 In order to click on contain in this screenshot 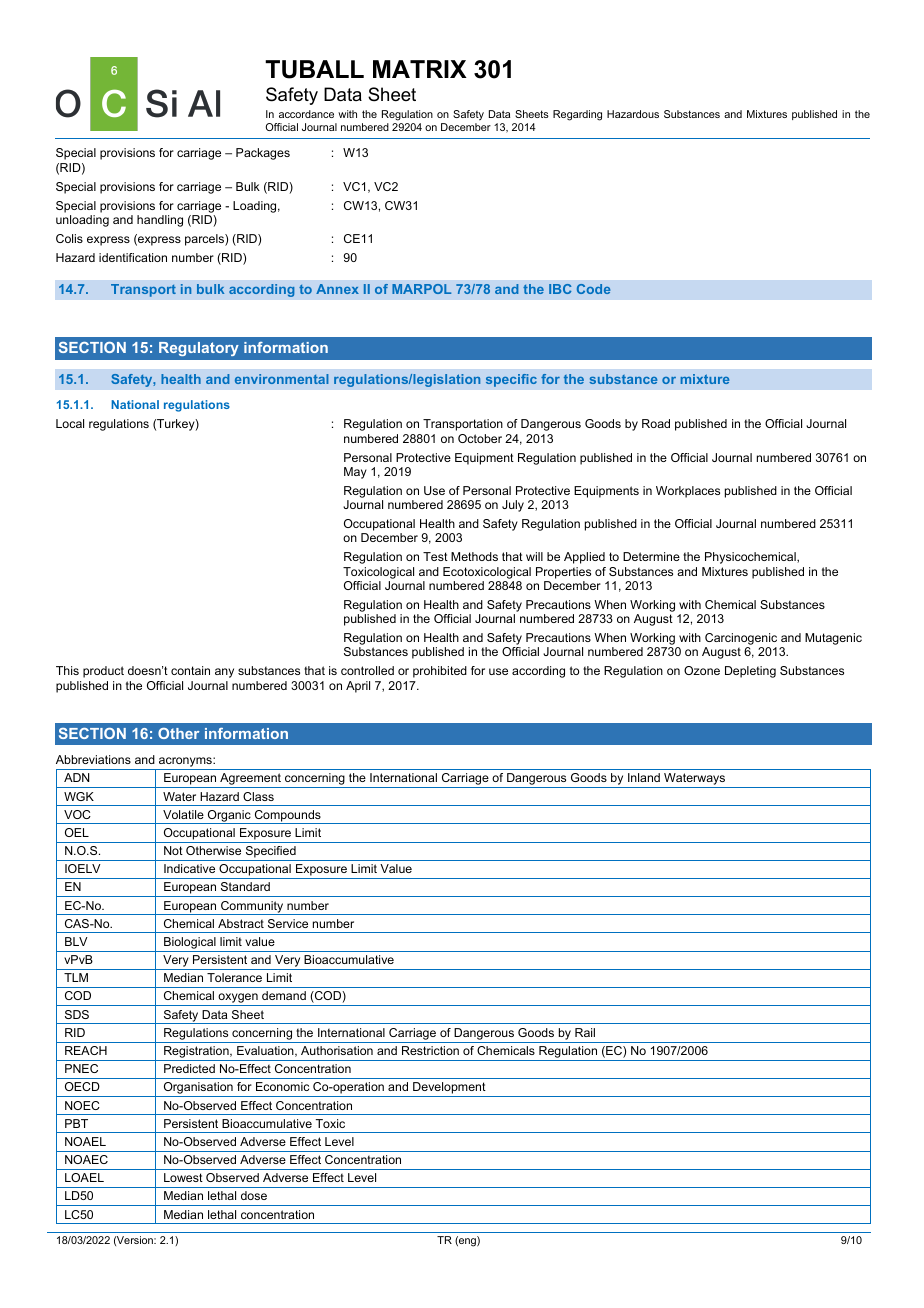, I will do `click(190, 670)`.
